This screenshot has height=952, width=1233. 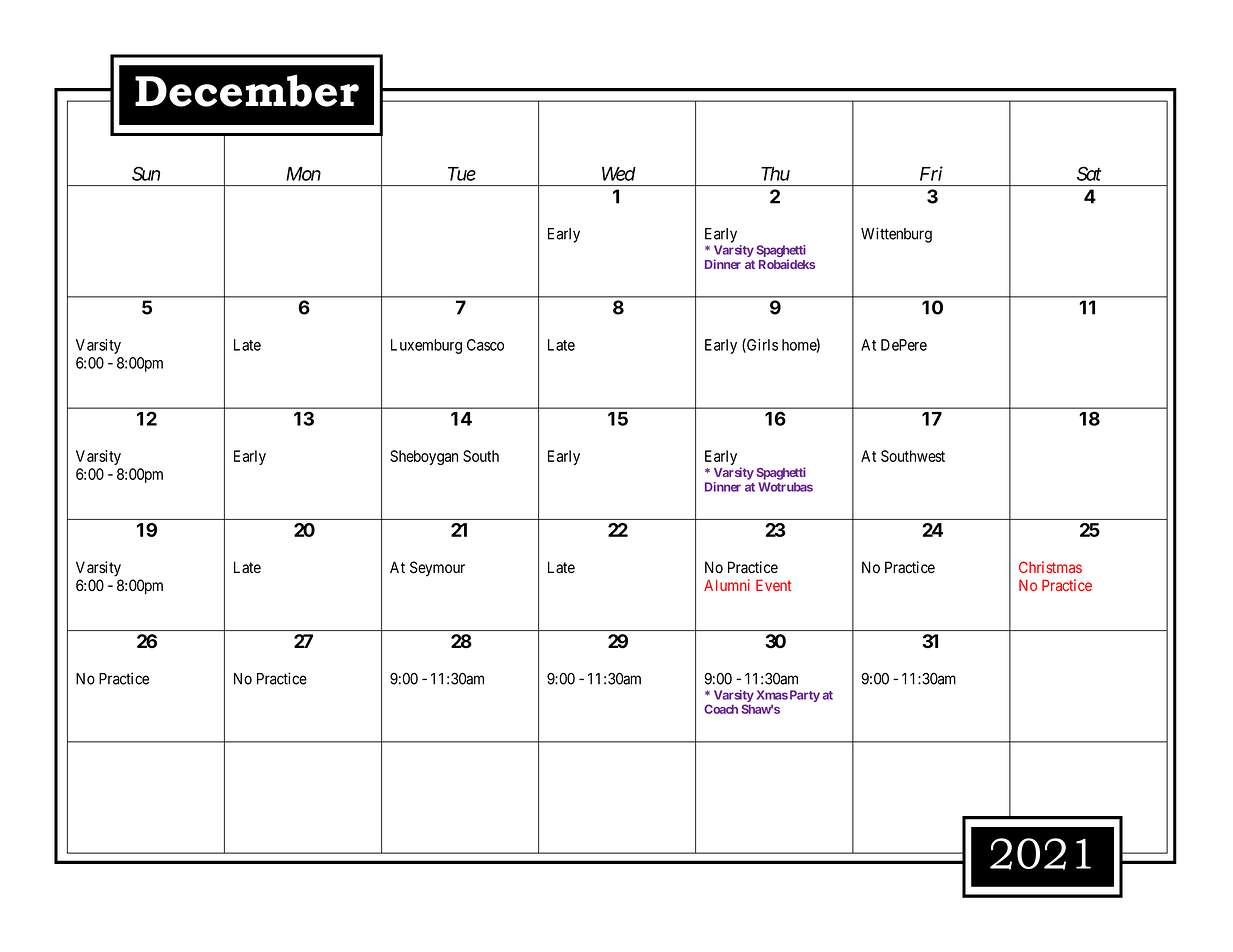 I want to click on Sat, so click(x=1089, y=173).
